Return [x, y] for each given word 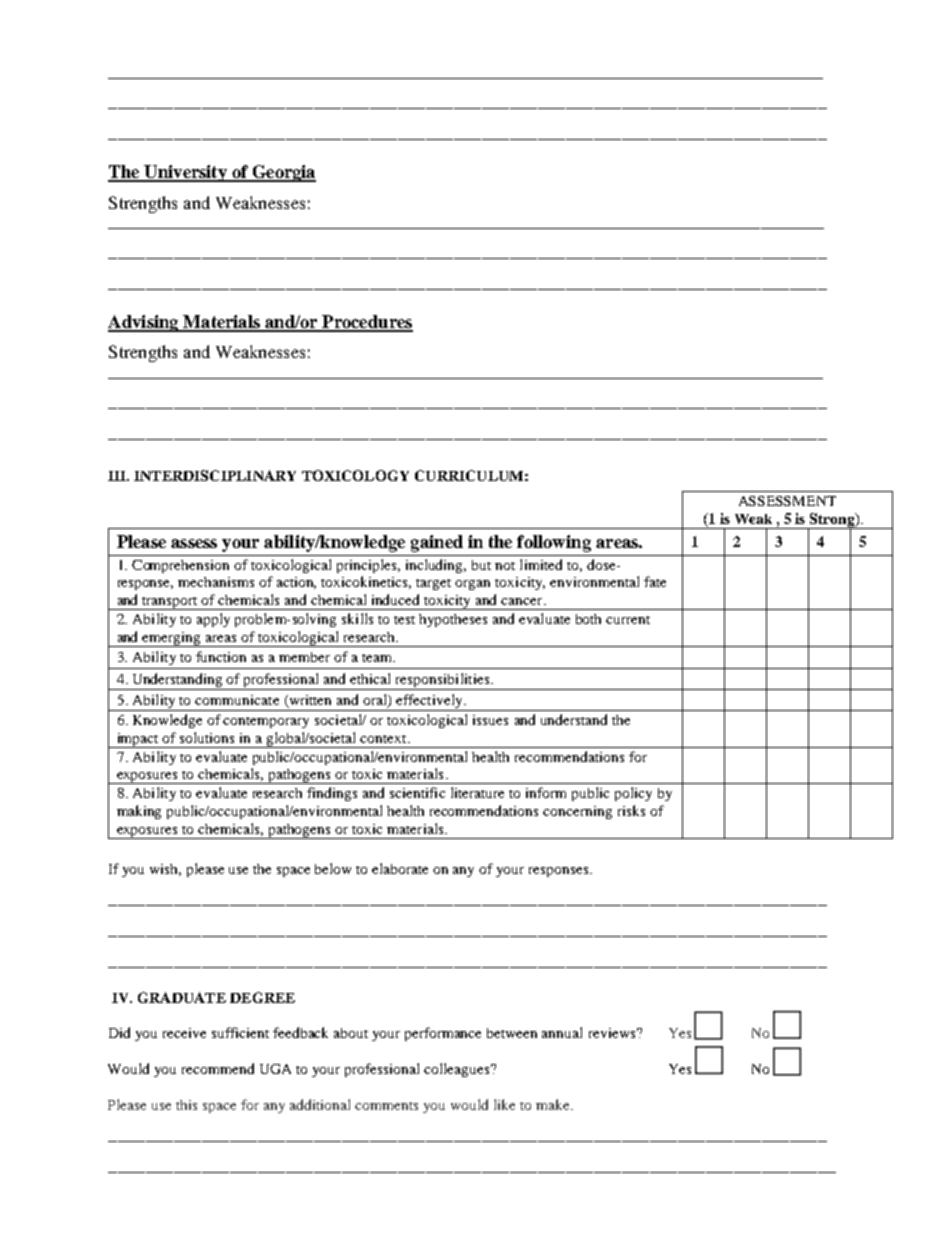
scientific [417, 792]
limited [541, 564]
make [554, 1104]
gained [437, 543]
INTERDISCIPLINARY [215, 475]
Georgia [283, 173]
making [139, 812]
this [186, 1105]
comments [386, 1106]
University [185, 173]
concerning [577, 812]
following [554, 543]
